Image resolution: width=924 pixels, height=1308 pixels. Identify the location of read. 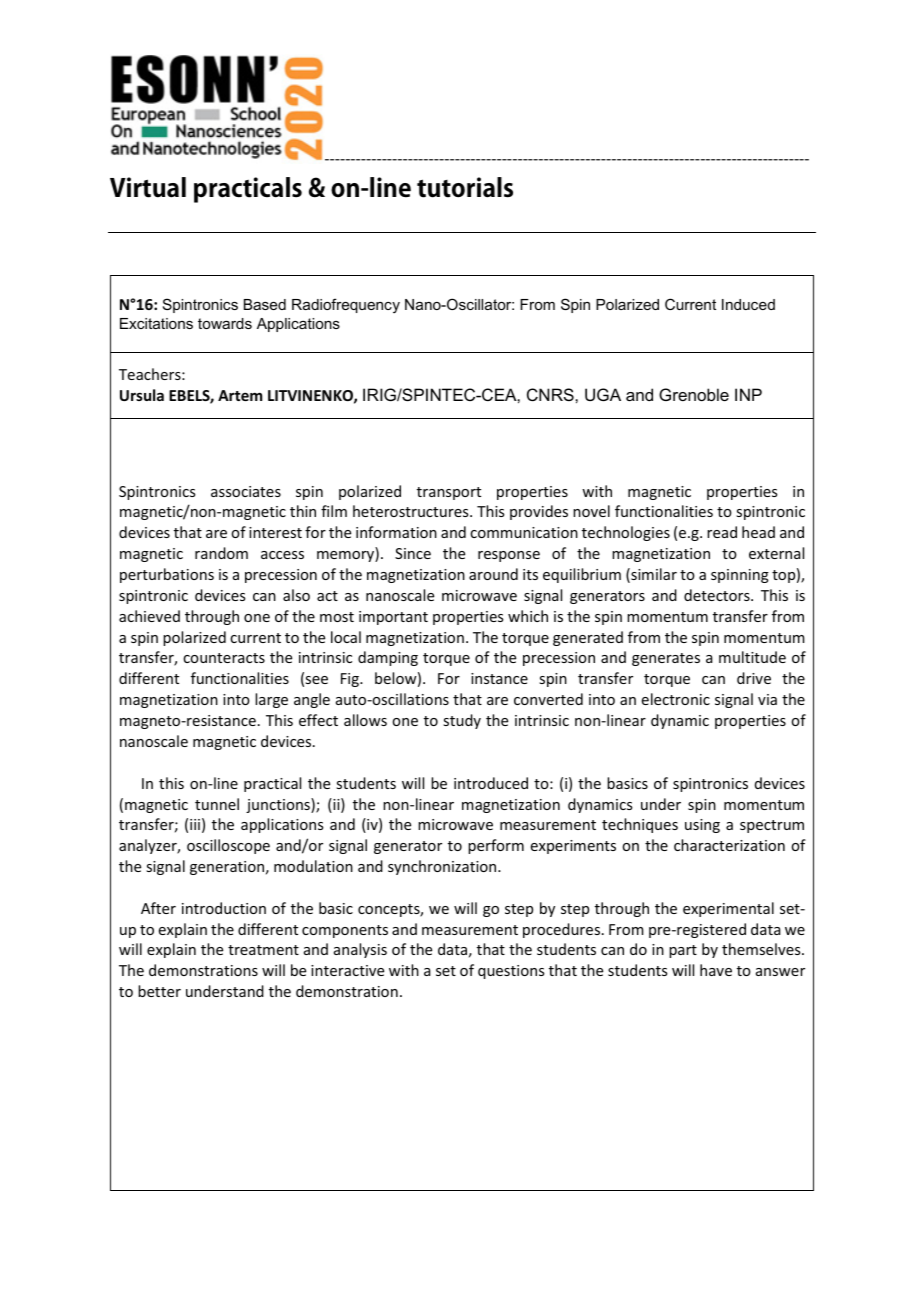
(722, 532).
